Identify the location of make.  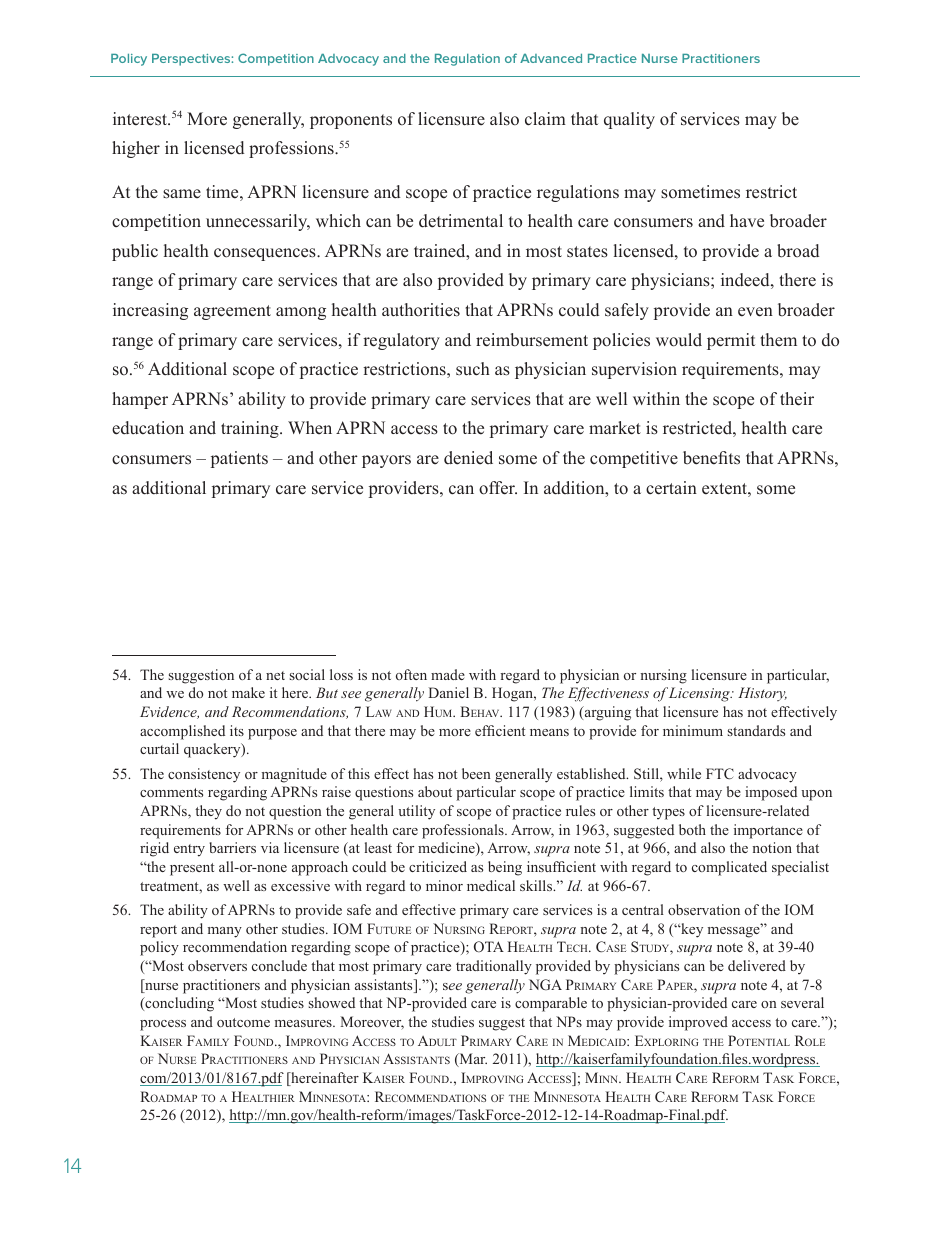
(248, 692).
